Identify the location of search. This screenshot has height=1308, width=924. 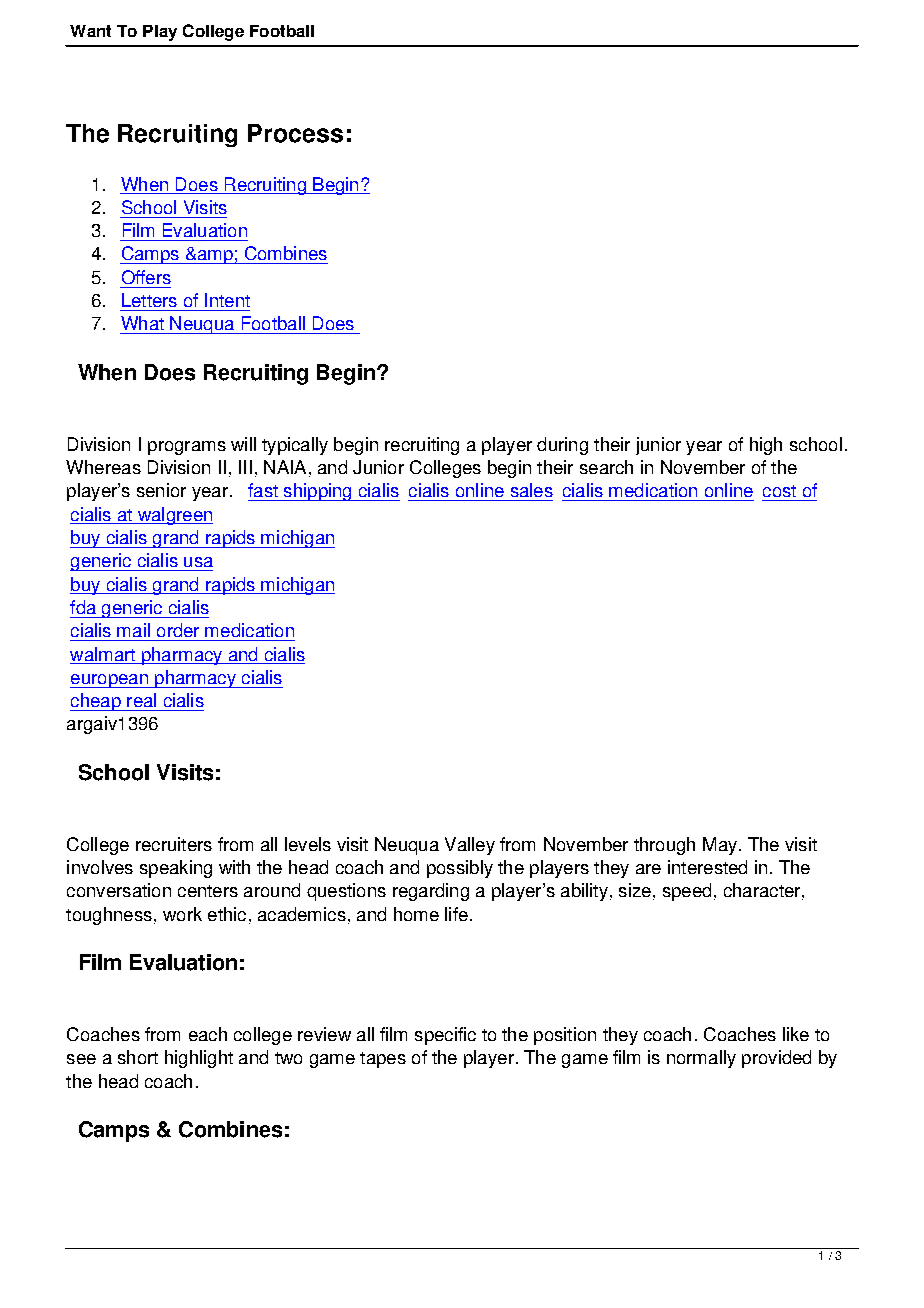
(606, 467).
